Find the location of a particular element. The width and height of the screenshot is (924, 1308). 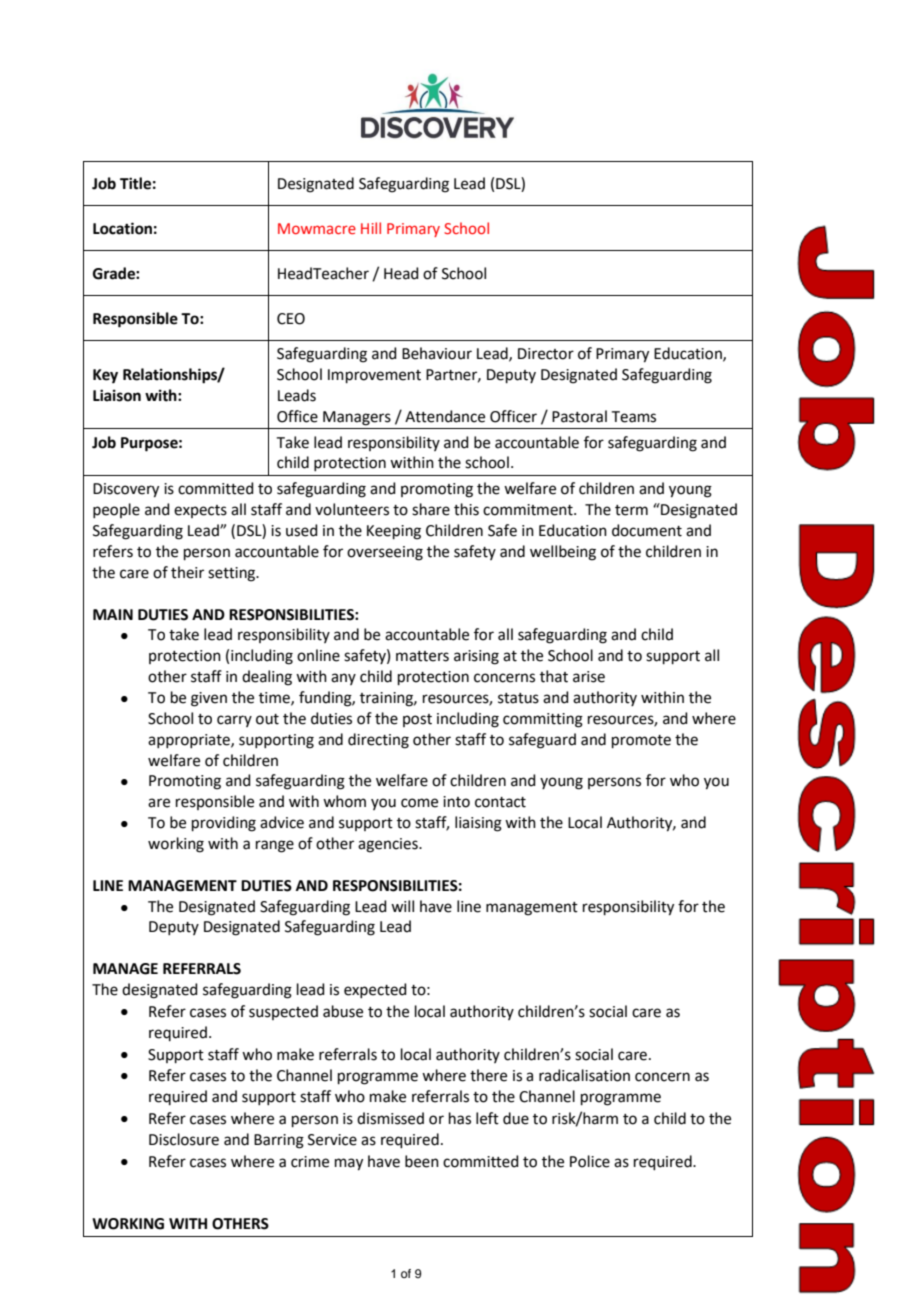

Disclosure is located at coordinates (184, 1139).
